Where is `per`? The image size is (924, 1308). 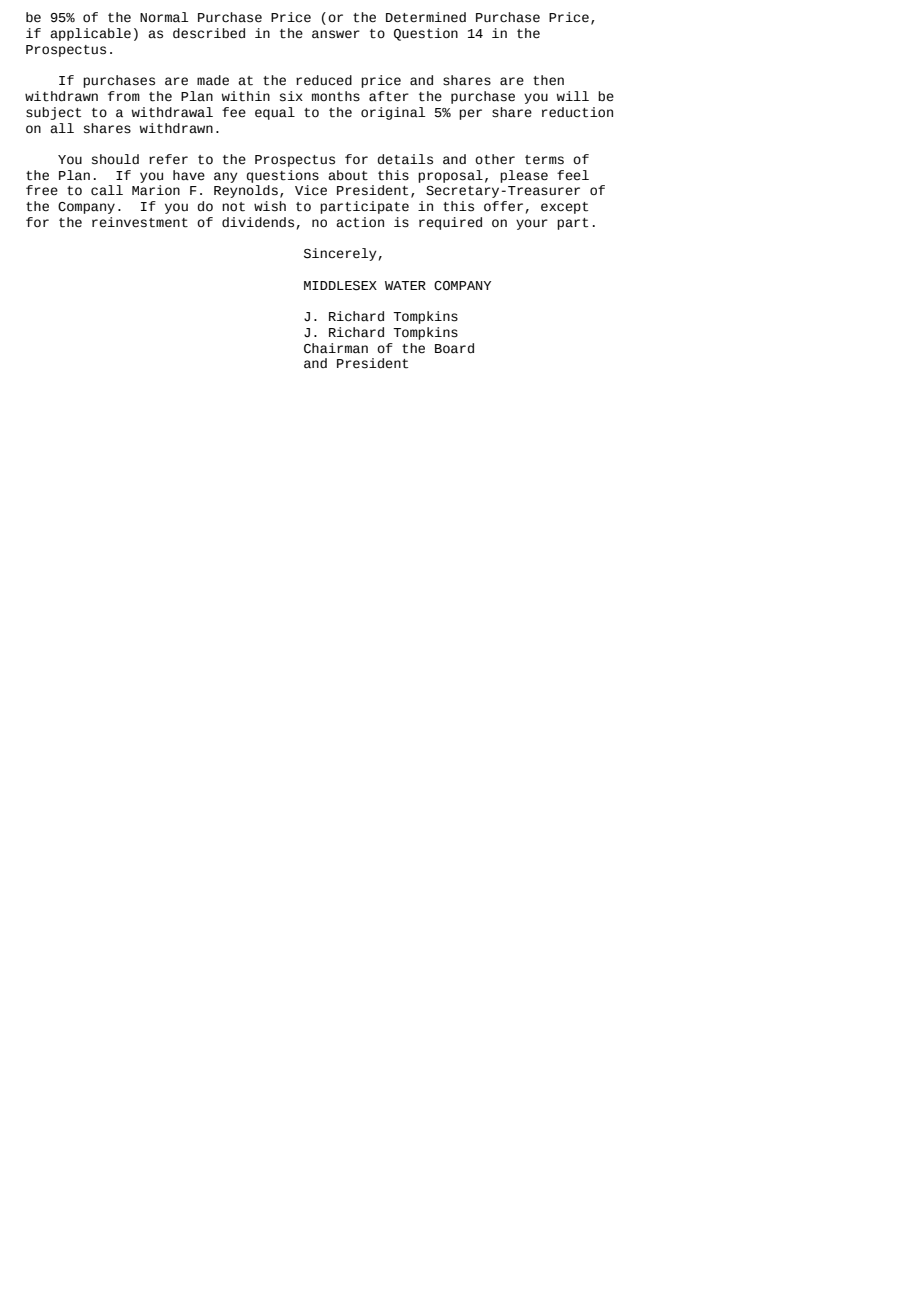
per is located at coordinates (470, 114).
